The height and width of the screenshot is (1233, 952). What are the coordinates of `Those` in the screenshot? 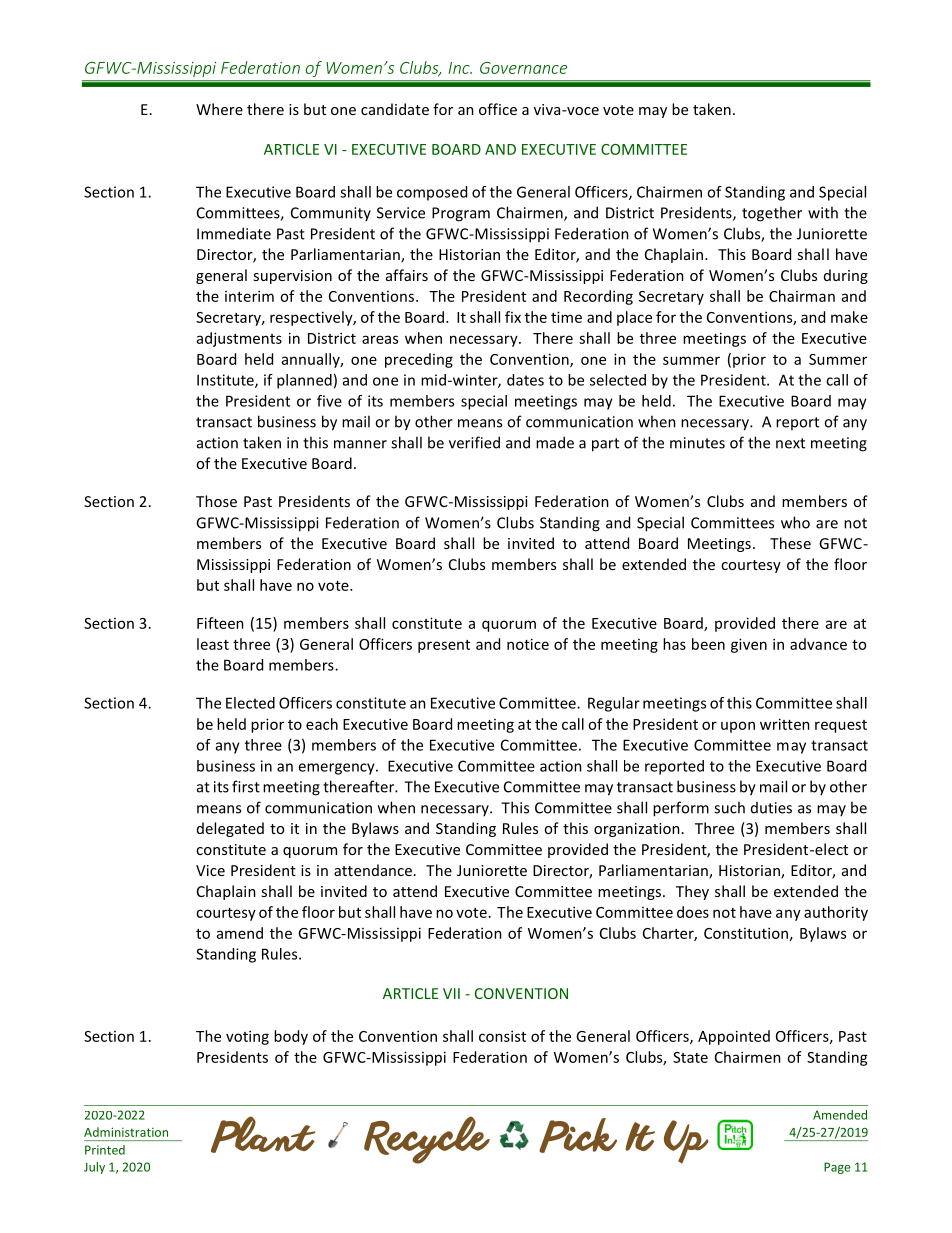 It's located at (216, 501).
